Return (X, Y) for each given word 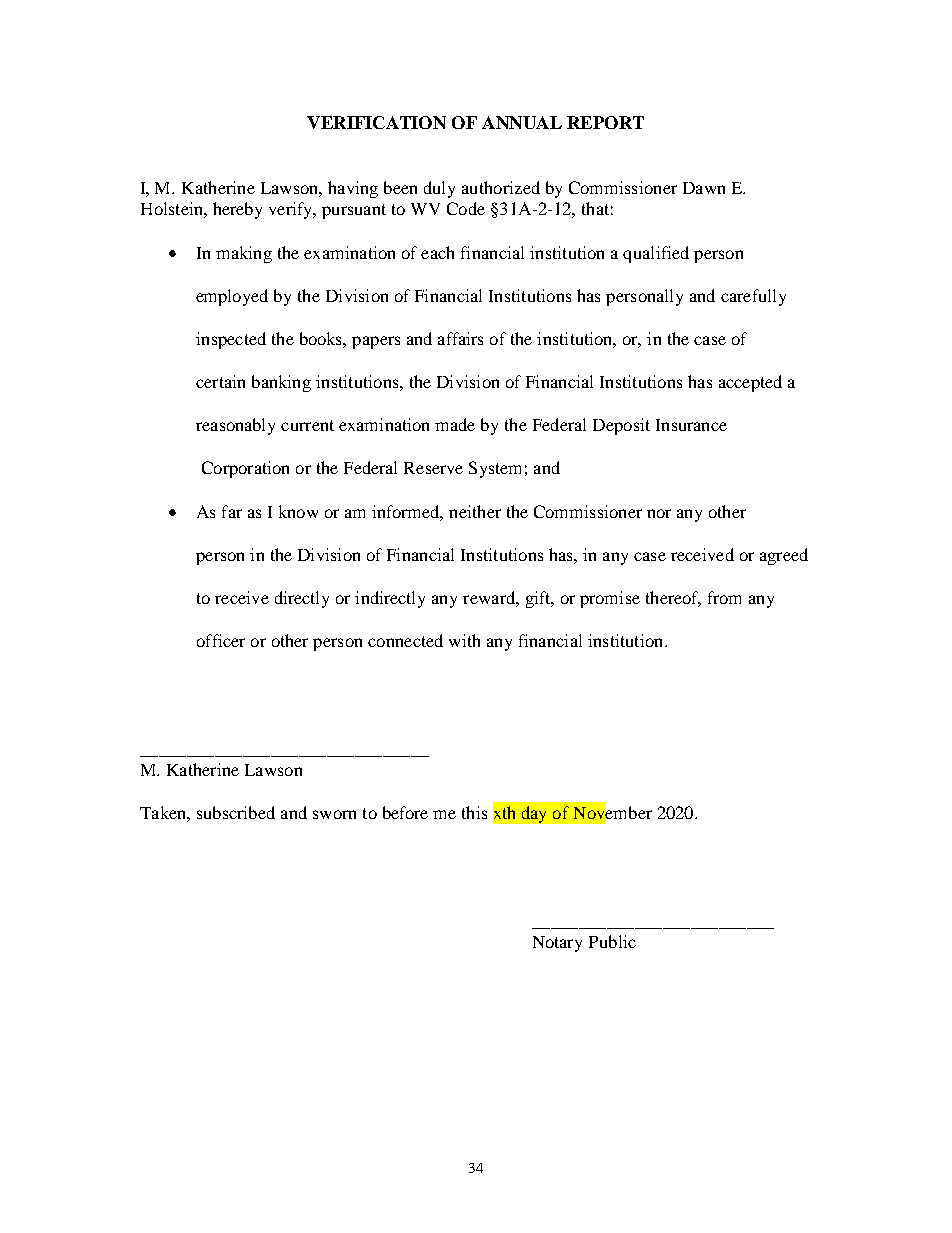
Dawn (704, 188)
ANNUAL (522, 122)
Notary (557, 944)
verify (292, 210)
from (724, 597)
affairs (460, 338)
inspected (231, 340)
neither (475, 511)
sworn (334, 814)
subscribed (236, 812)
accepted (750, 383)
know (298, 511)
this (474, 812)
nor (659, 513)
